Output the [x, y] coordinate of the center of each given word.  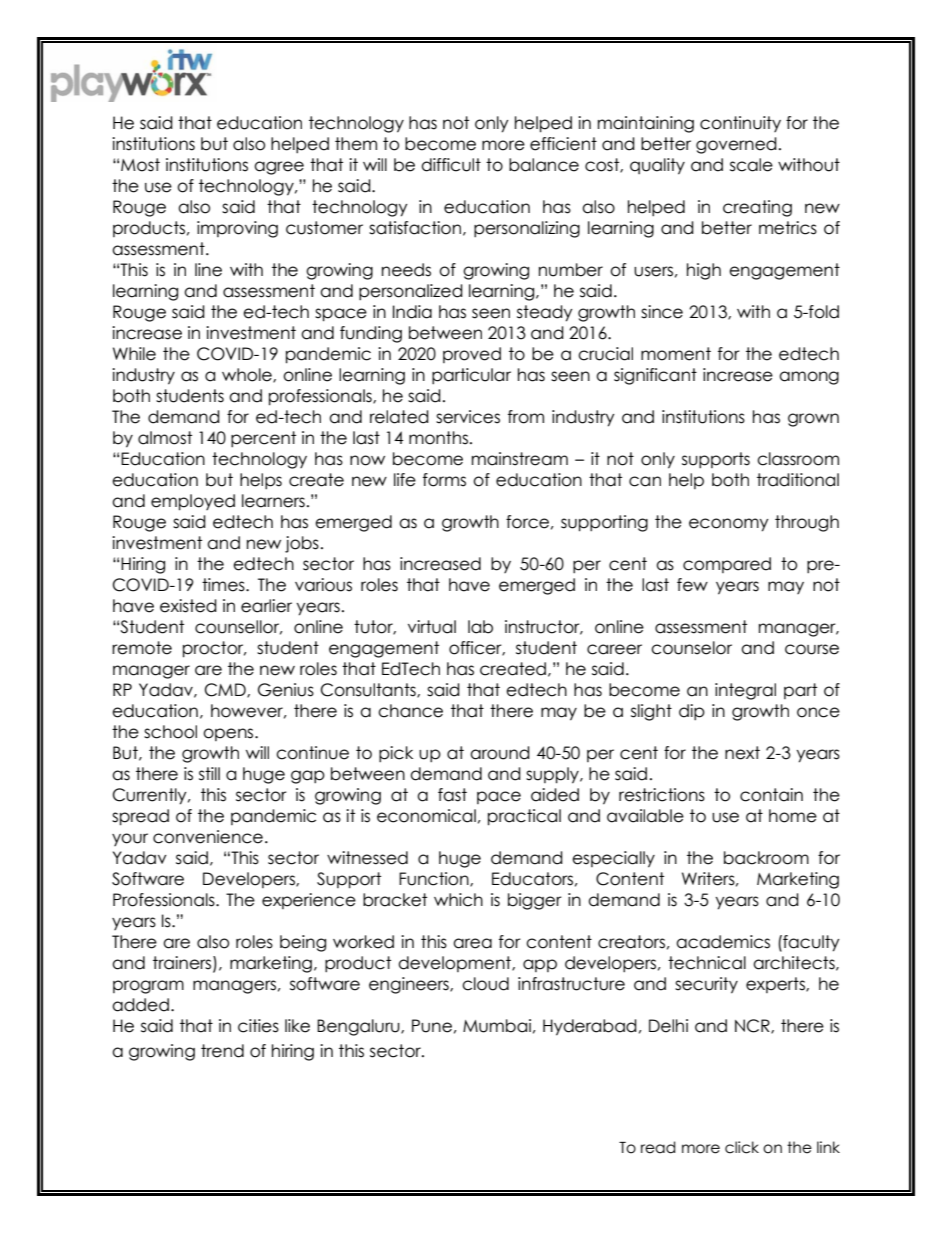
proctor [214, 649]
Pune [432, 1026]
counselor [691, 648]
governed [736, 145]
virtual [432, 627]
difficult [451, 165]
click [742, 1147]
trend [222, 1051]
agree [279, 168]
